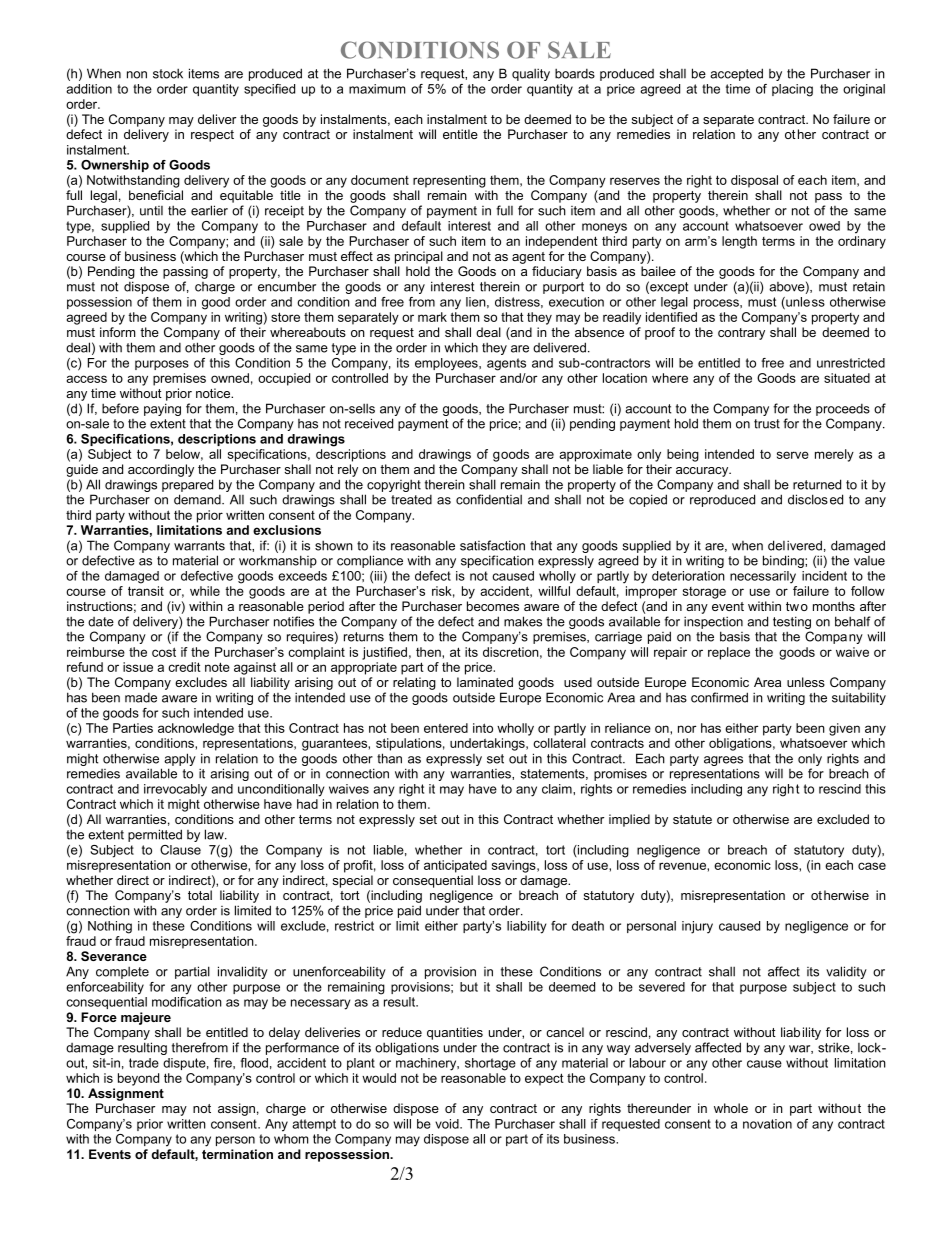 The height and width of the image is (1233, 952). What do you see at coordinates (205, 591) in the image?
I see `while` at bounding box center [205, 591].
